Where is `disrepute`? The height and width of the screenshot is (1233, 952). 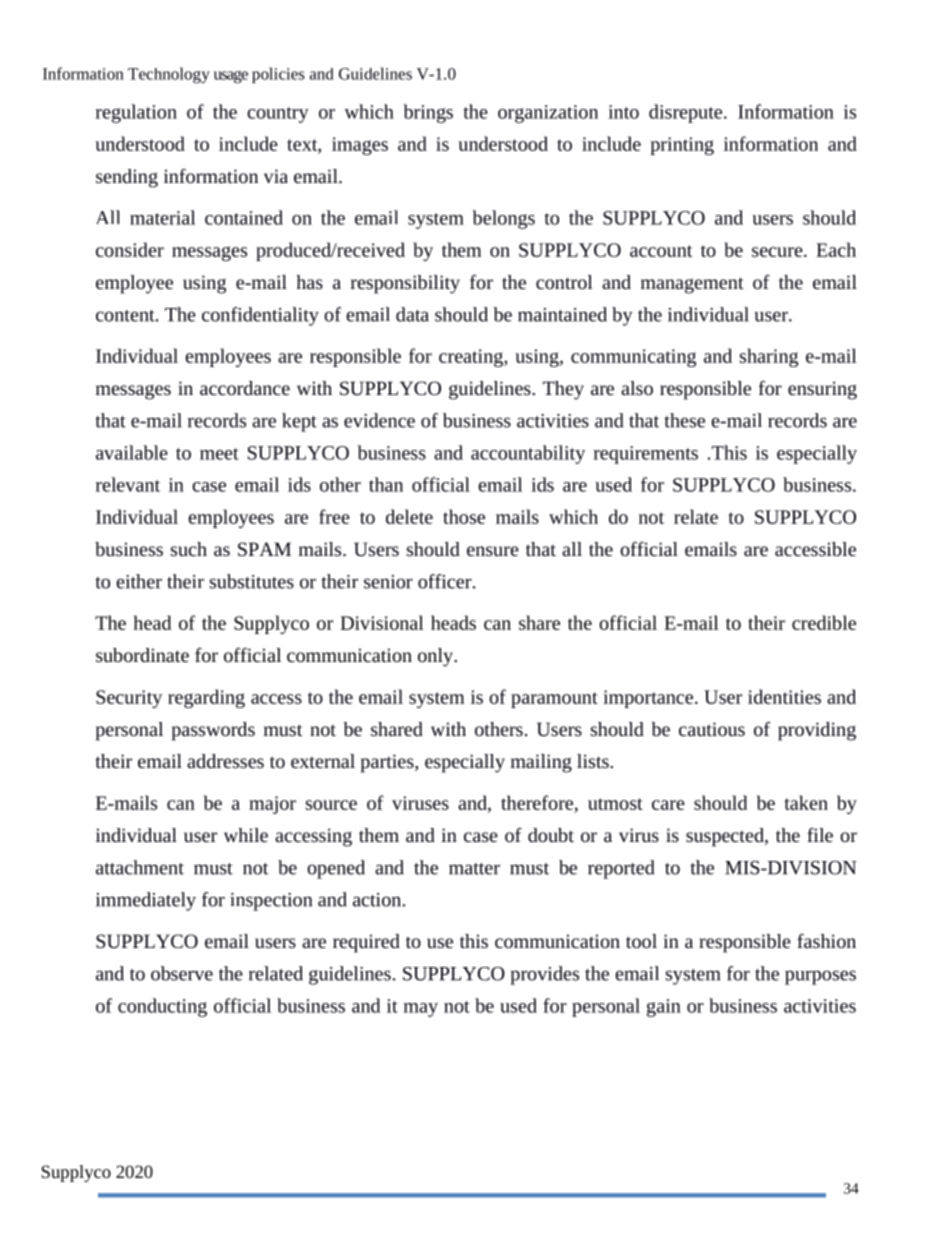
disrepute is located at coordinates (687, 113).
